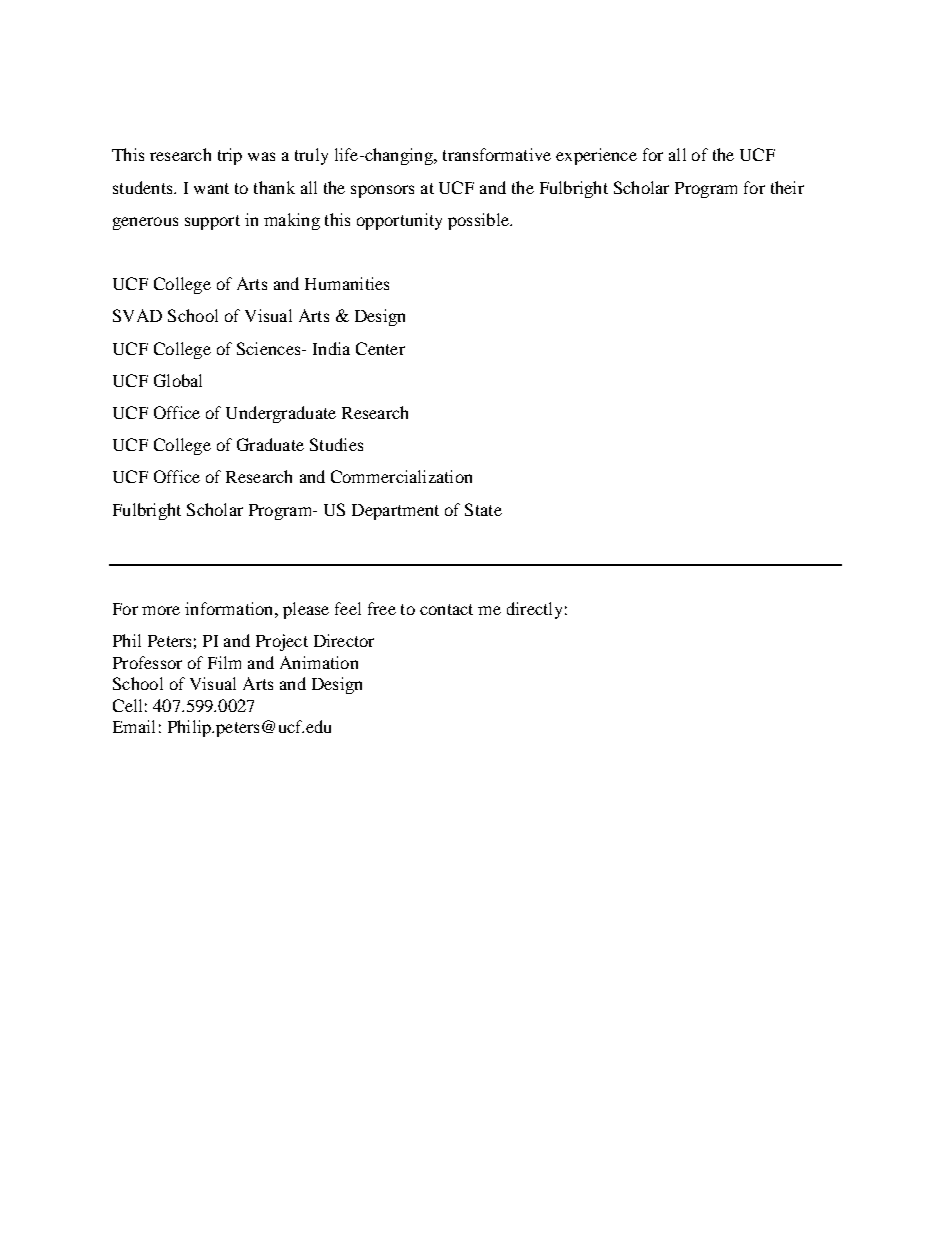 This document has width=952, height=1233. I want to click on Cell, so click(127, 705).
